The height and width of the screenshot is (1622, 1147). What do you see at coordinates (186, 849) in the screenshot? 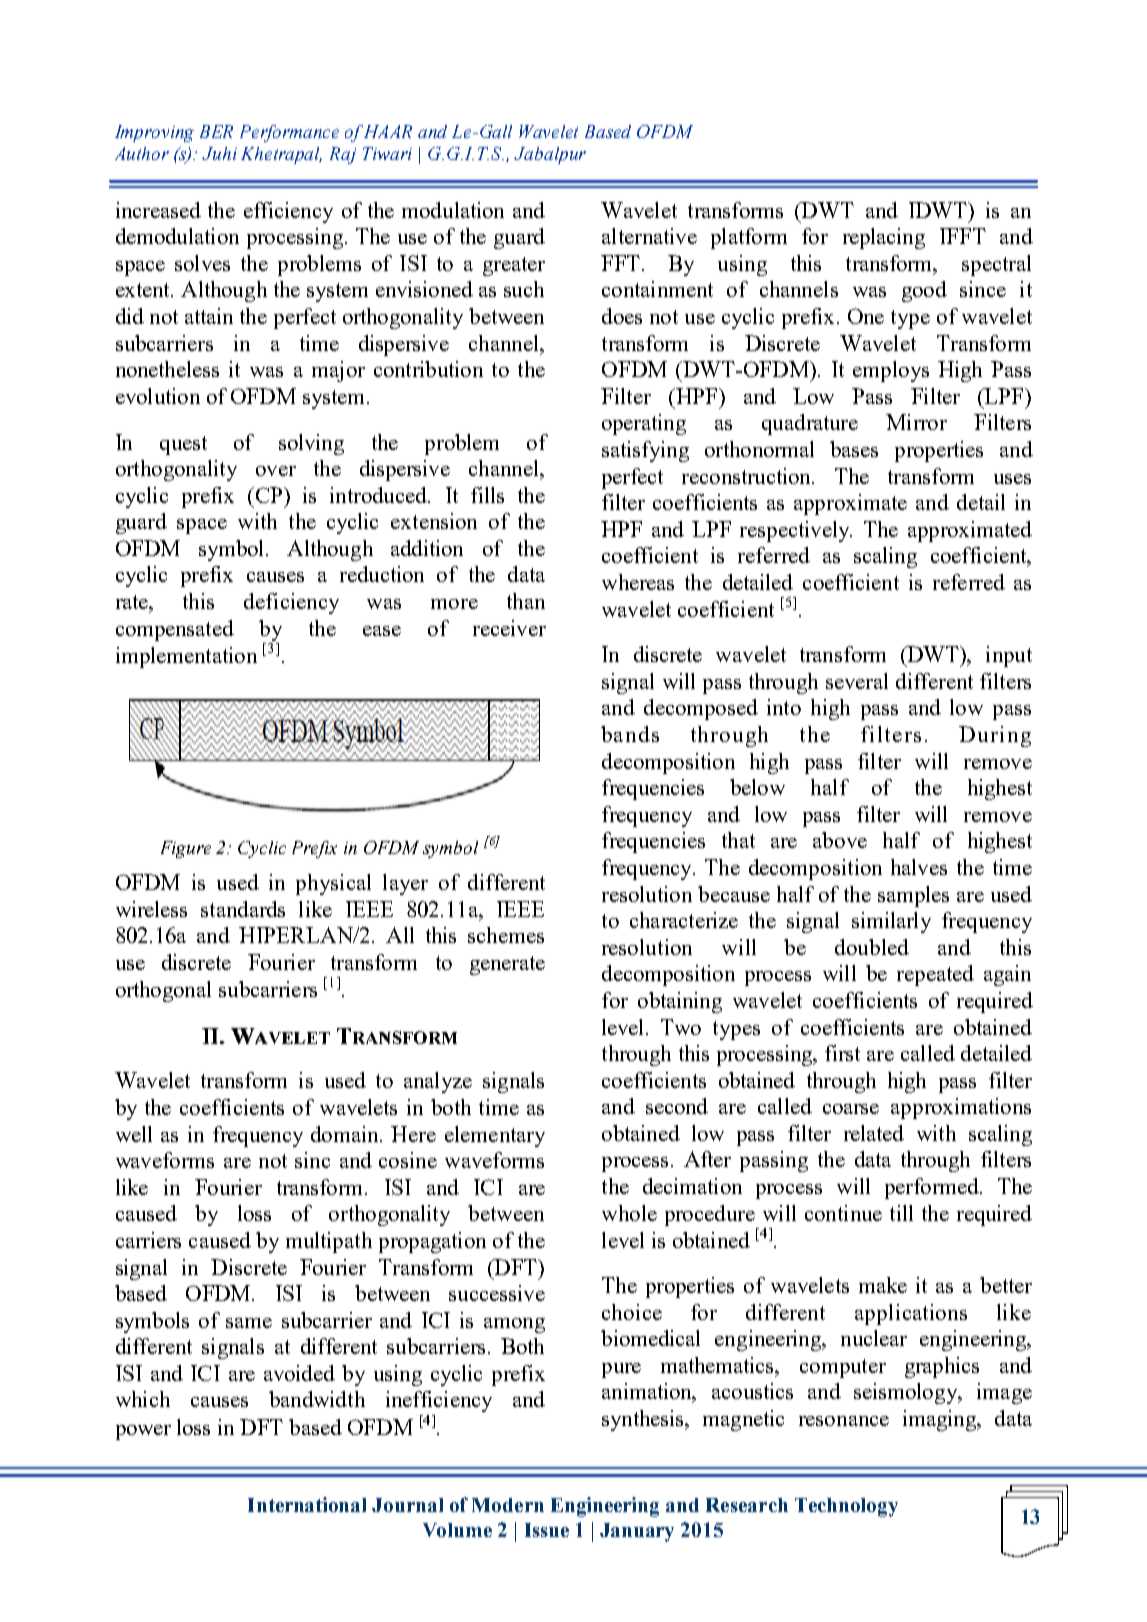
I see `Figure` at bounding box center [186, 849].
